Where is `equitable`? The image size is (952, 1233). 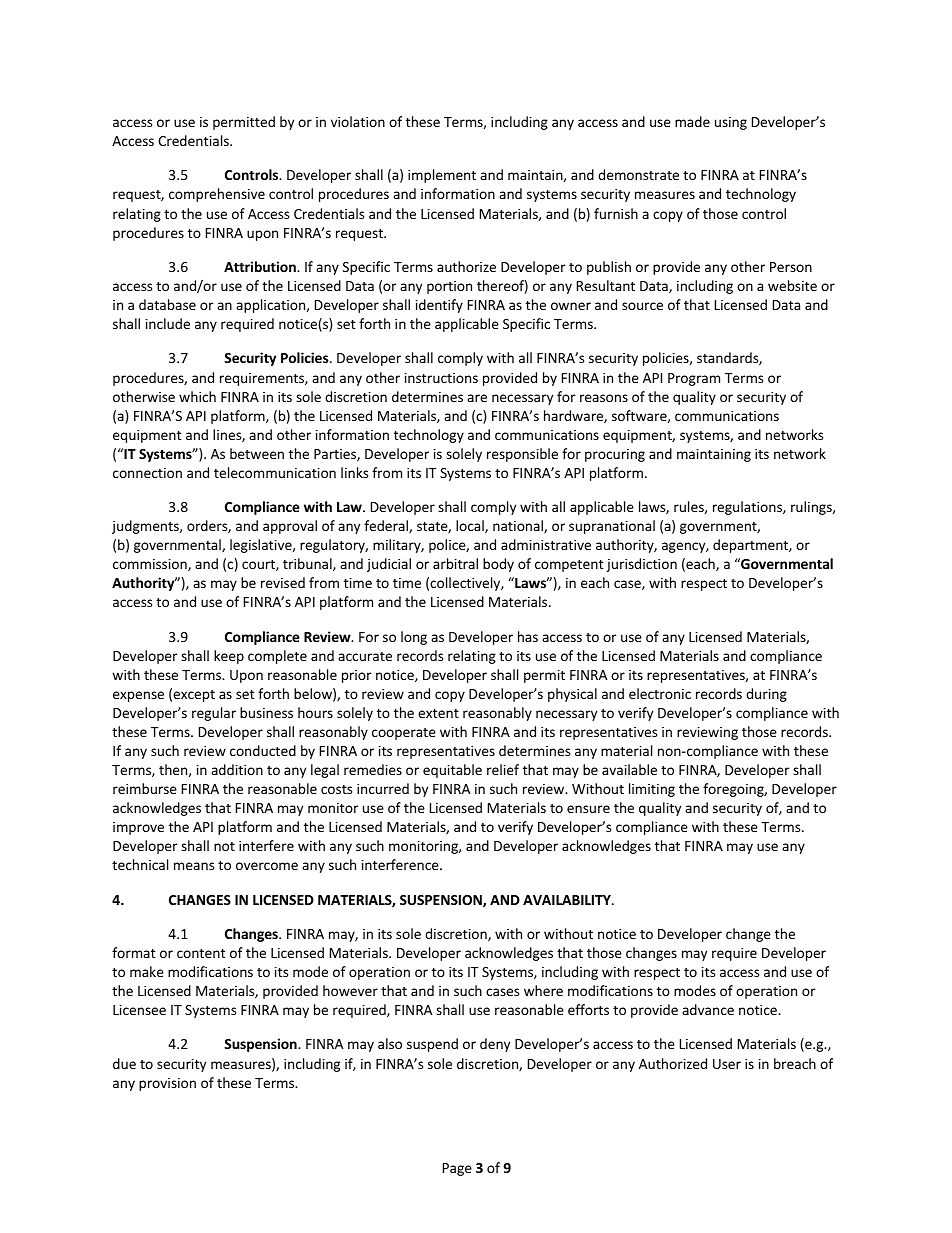 equitable is located at coordinates (452, 771).
